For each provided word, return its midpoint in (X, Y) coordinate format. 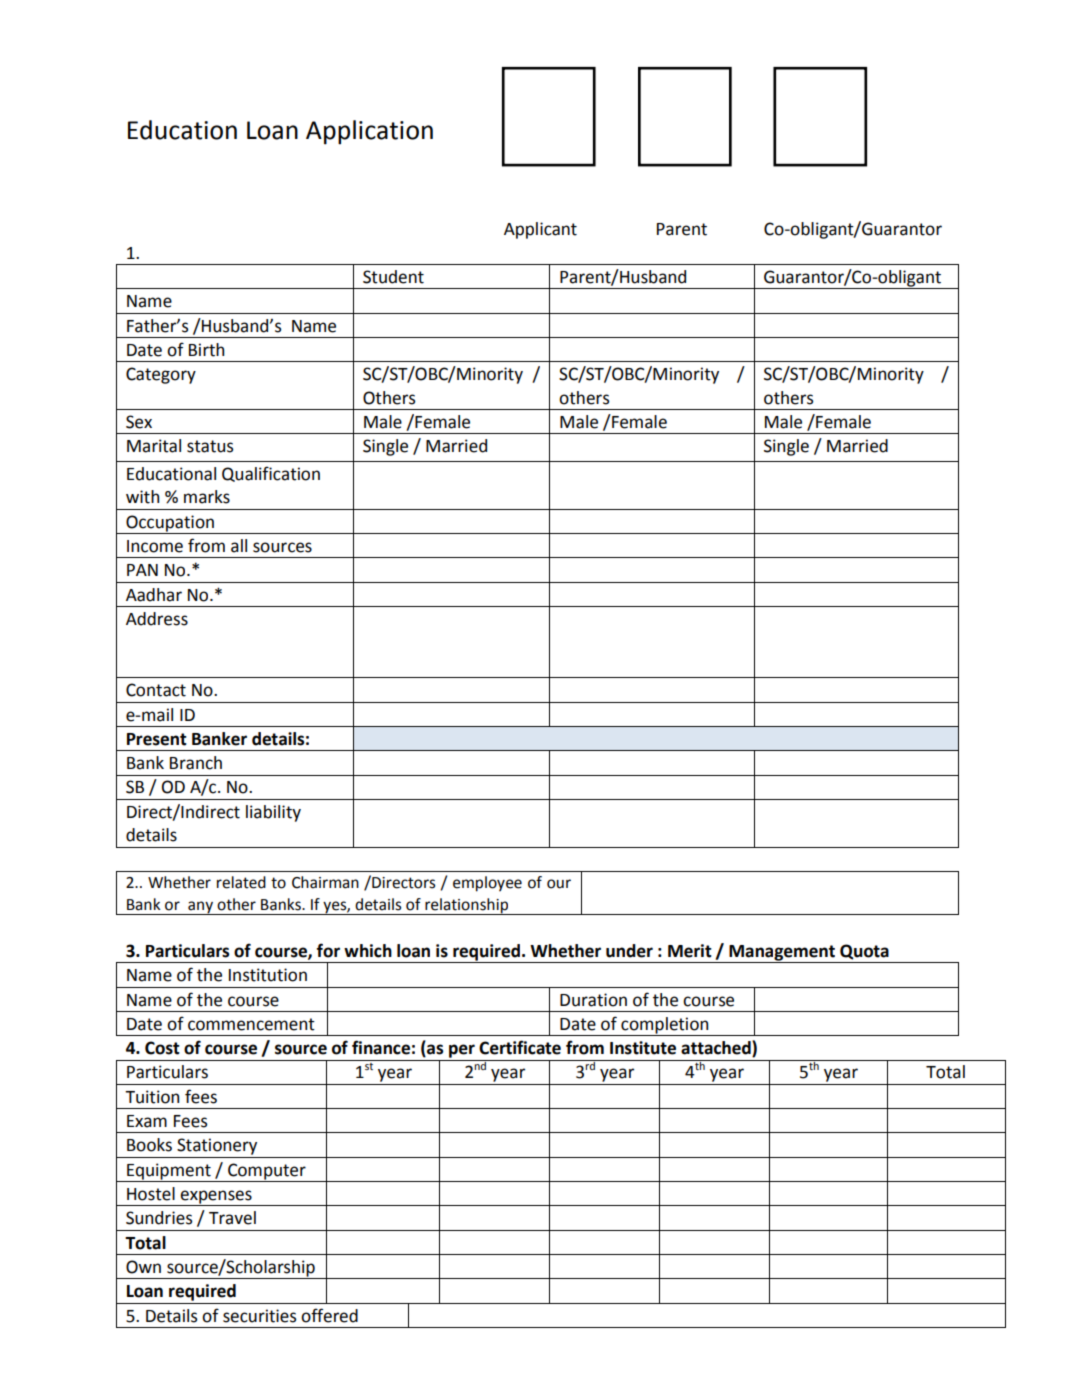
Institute (643, 1048)
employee (487, 884)
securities (259, 1316)
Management (782, 954)
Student (393, 277)
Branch (196, 763)
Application (369, 132)
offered (329, 1315)
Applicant (540, 230)
